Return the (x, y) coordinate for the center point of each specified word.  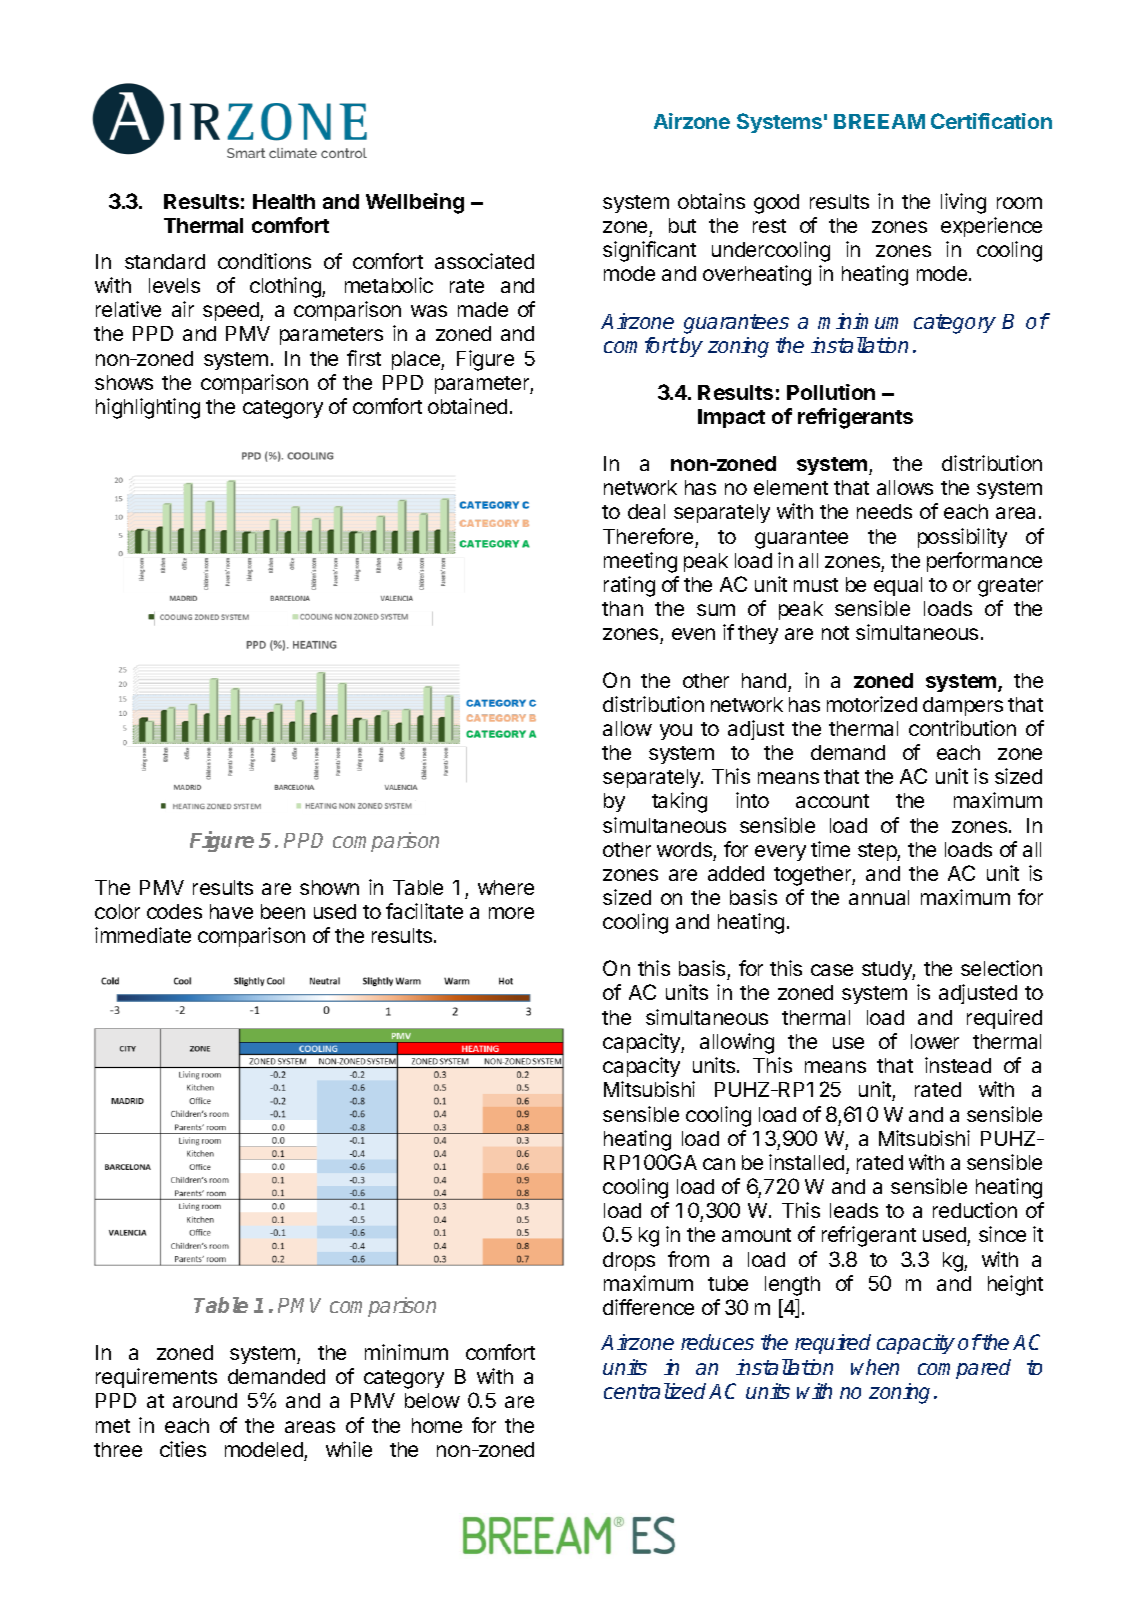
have (231, 911)
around (205, 1400)
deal (646, 511)
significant (649, 251)
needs (884, 511)
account (832, 801)
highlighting (148, 408)
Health (284, 201)
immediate (143, 935)
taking (679, 802)
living (963, 203)
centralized (655, 1391)
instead (958, 1065)
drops (629, 1261)
